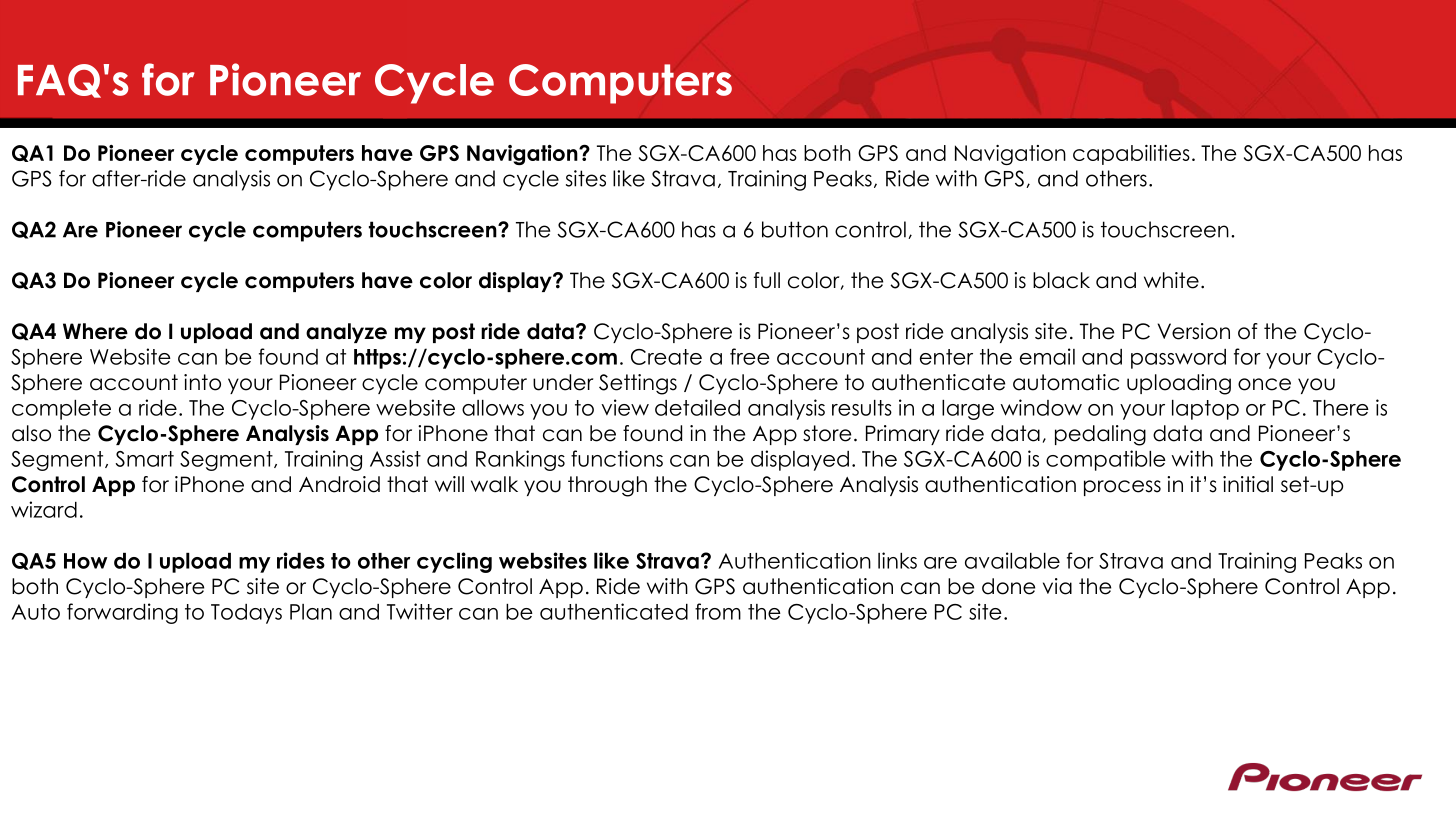 This document has width=1456, height=819. I want to click on capabilities, so click(1131, 155).
